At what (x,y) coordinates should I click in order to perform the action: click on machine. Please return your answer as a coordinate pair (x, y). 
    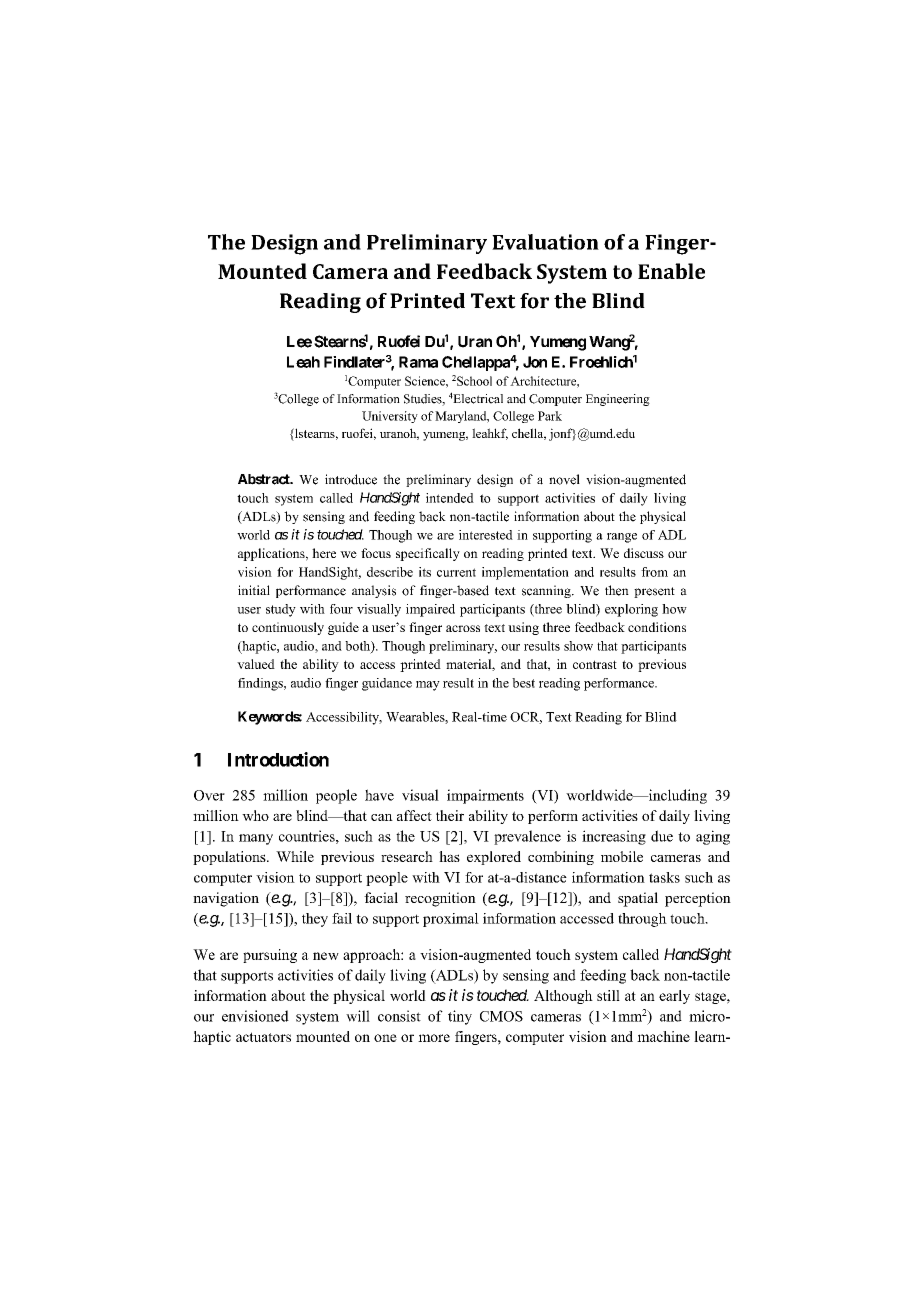
    Looking at the image, I should click on (663, 1036).
